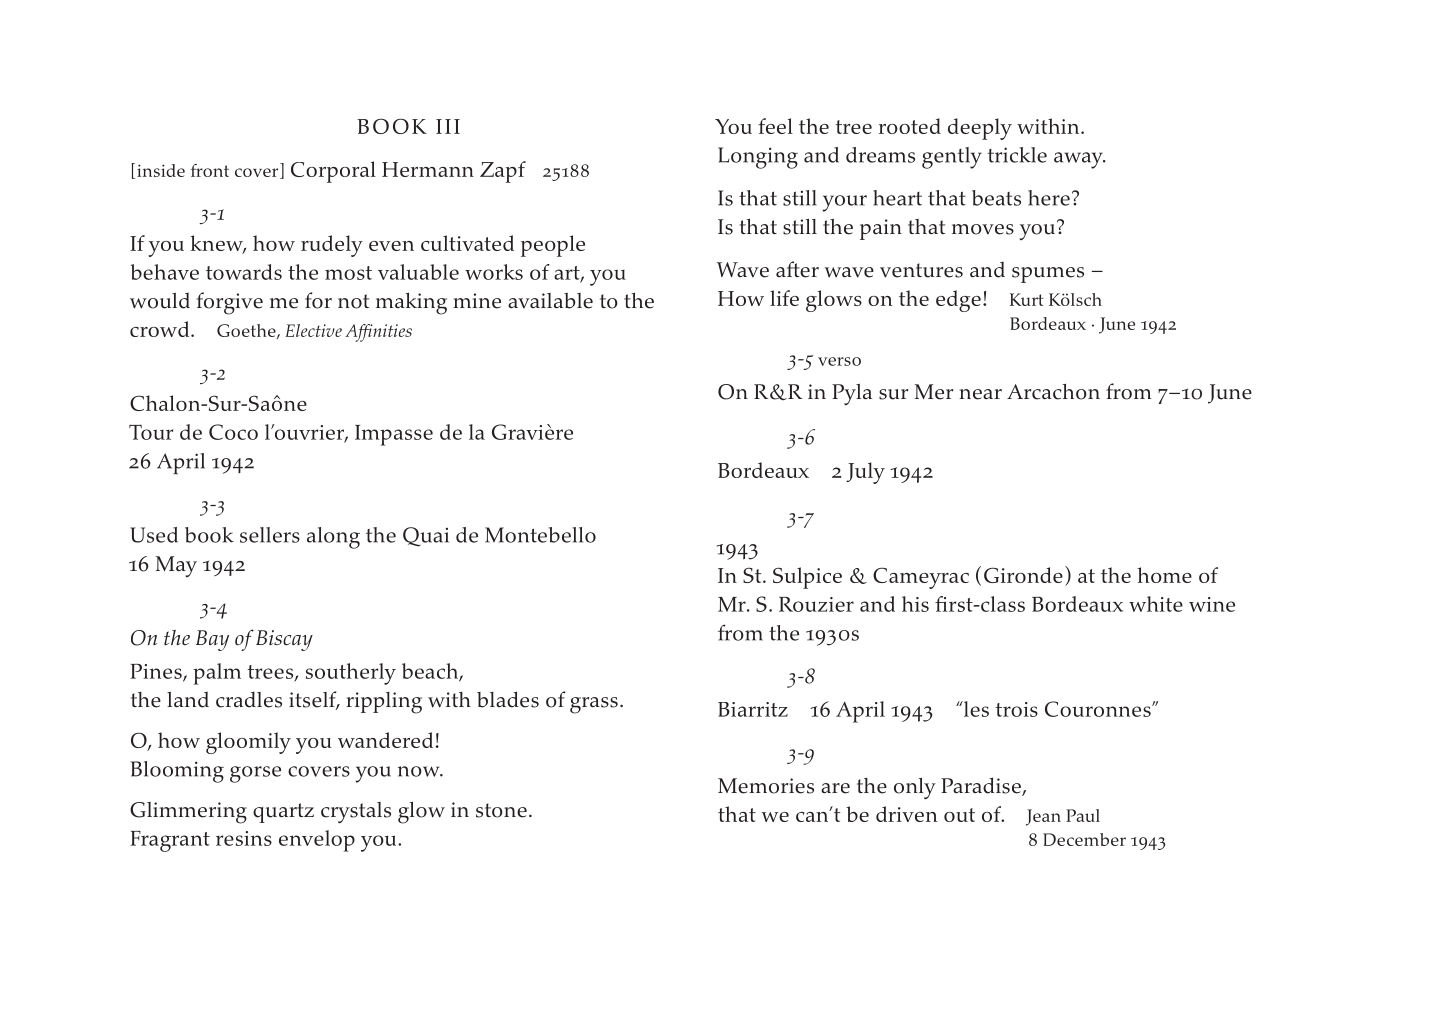 Image resolution: width=1451 pixels, height=1032 pixels. I want to click on Paul, so click(1083, 815).
